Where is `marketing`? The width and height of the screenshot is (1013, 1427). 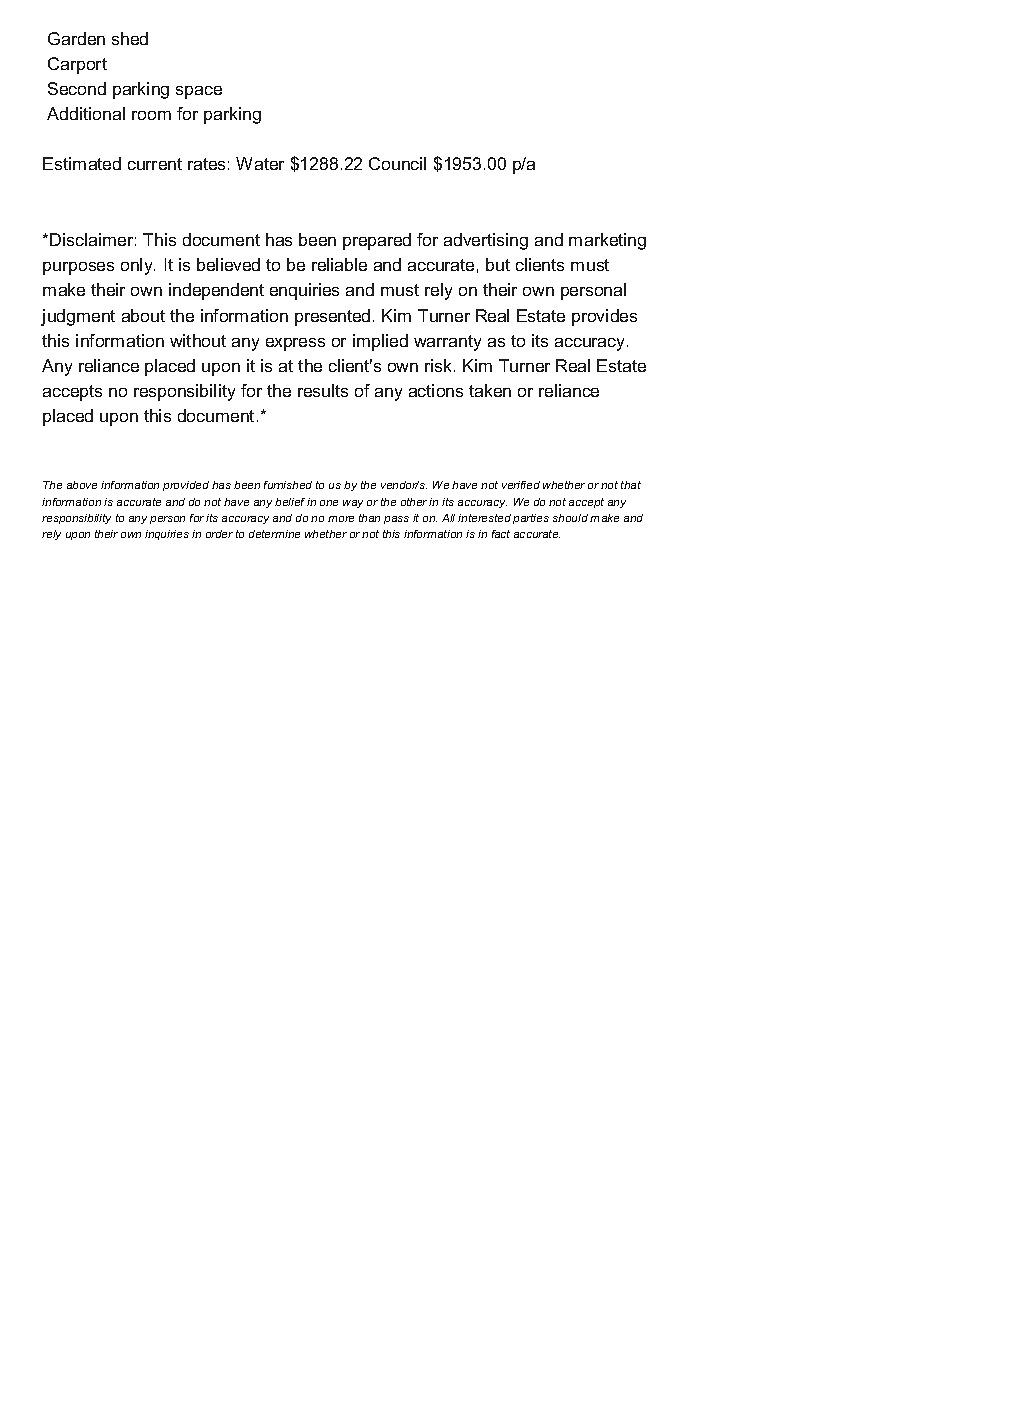
marketing is located at coordinates (607, 241).
